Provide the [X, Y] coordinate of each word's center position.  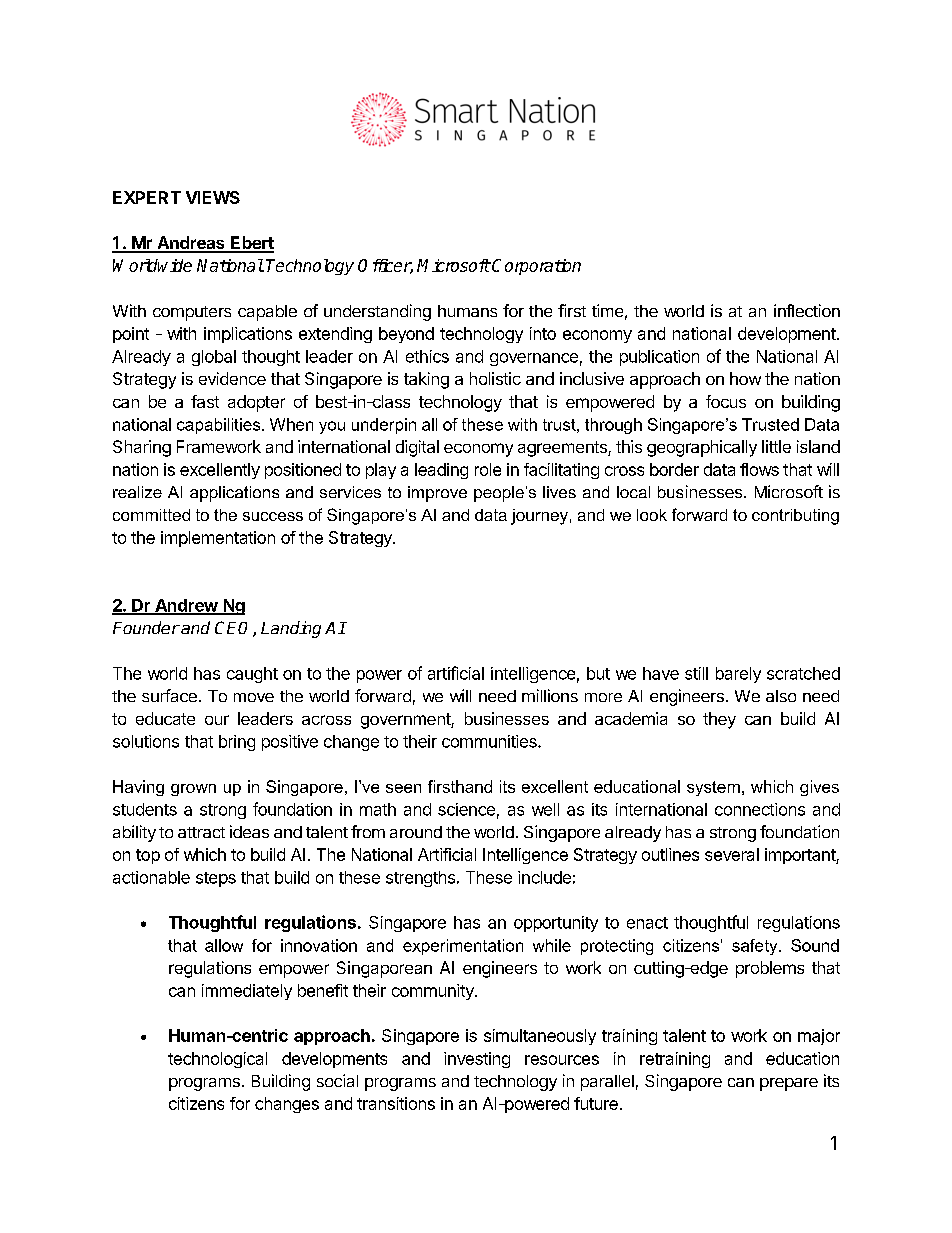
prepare [789, 1084]
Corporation [536, 267]
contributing [795, 517]
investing [477, 1060]
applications [234, 494]
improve [437, 494]
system [713, 788]
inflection [807, 310]
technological [217, 1060]
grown [193, 790]
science [466, 809]
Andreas [191, 244]
